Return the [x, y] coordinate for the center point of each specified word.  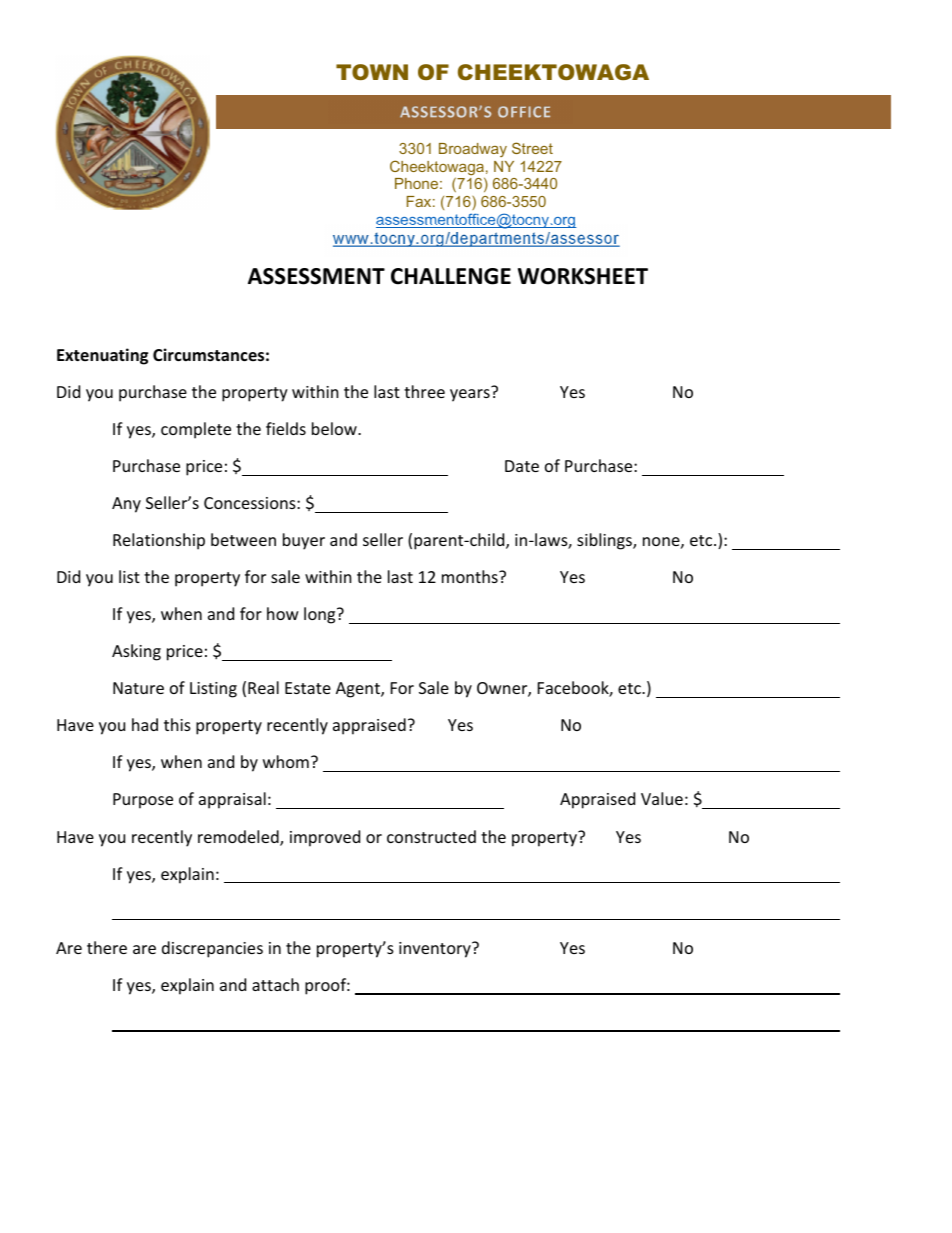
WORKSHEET [583, 276]
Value [662, 798]
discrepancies [212, 949]
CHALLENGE [451, 276]
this [177, 724]
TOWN [372, 72]
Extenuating [102, 356]
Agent [359, 690]
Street [532, 148]
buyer [304, 541]
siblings [605, 541]
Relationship [159, 541]
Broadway [473, 150]
